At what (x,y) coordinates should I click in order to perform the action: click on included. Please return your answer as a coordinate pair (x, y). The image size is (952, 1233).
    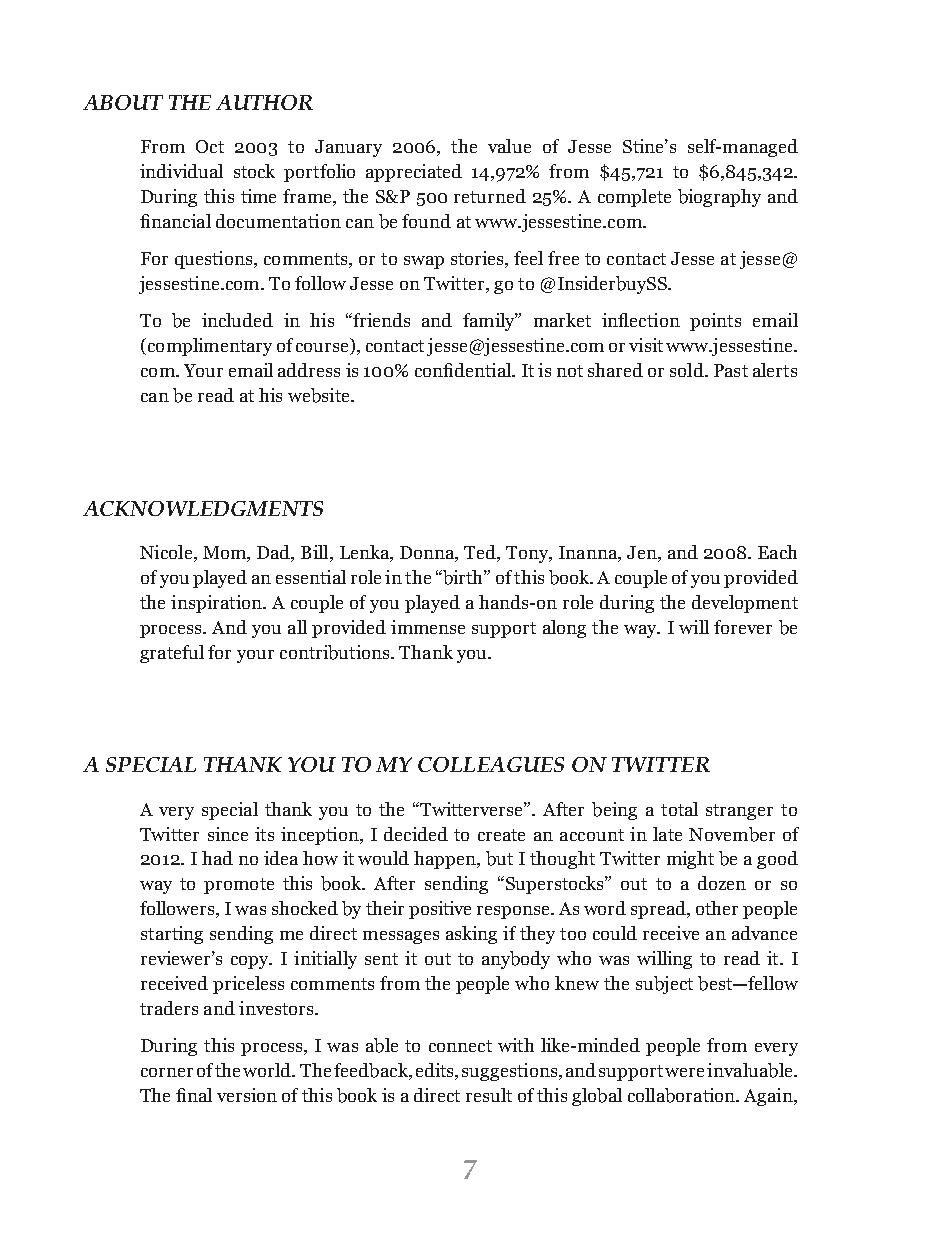
    Looking at the image, I should click on (237, 320).
